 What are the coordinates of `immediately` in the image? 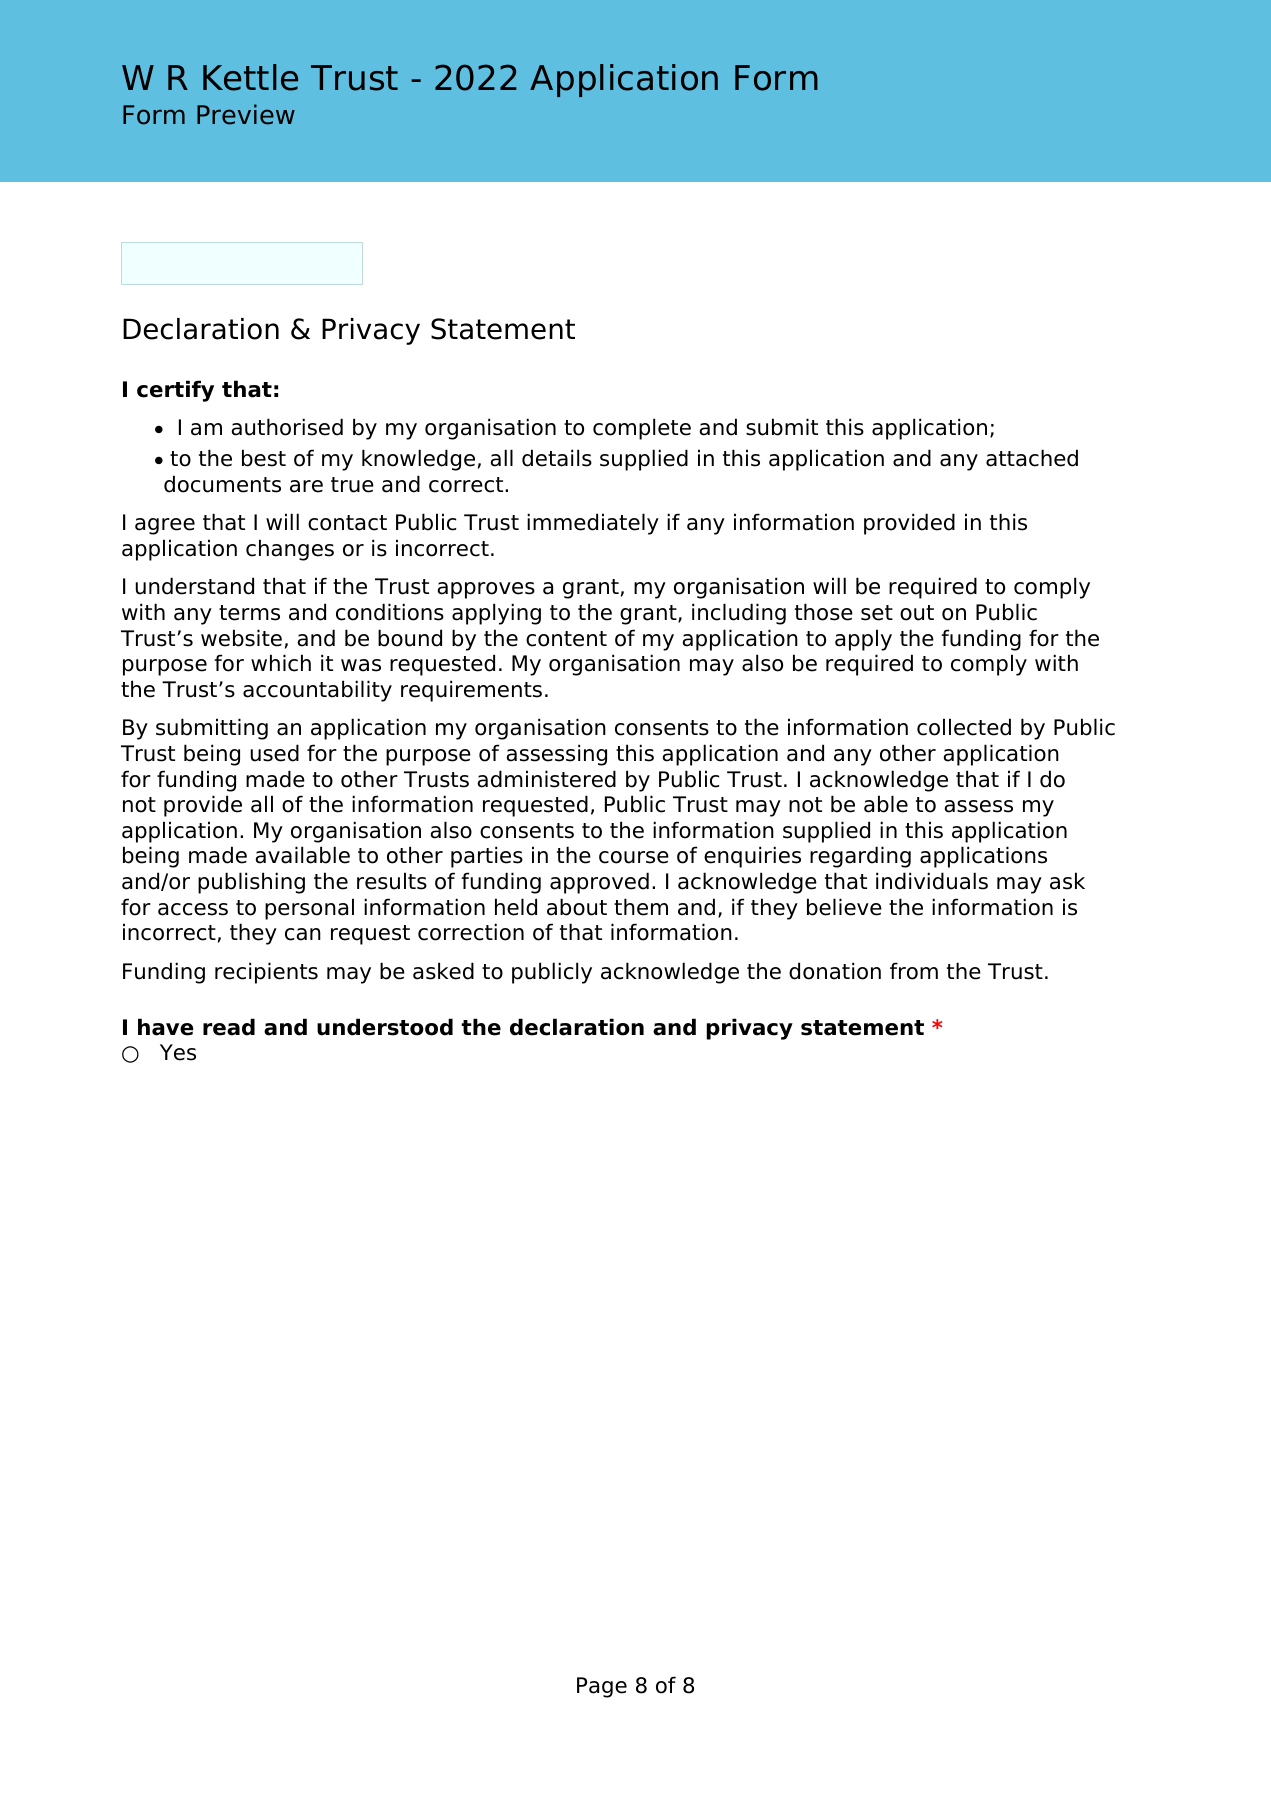 It's located at (593, 524).
